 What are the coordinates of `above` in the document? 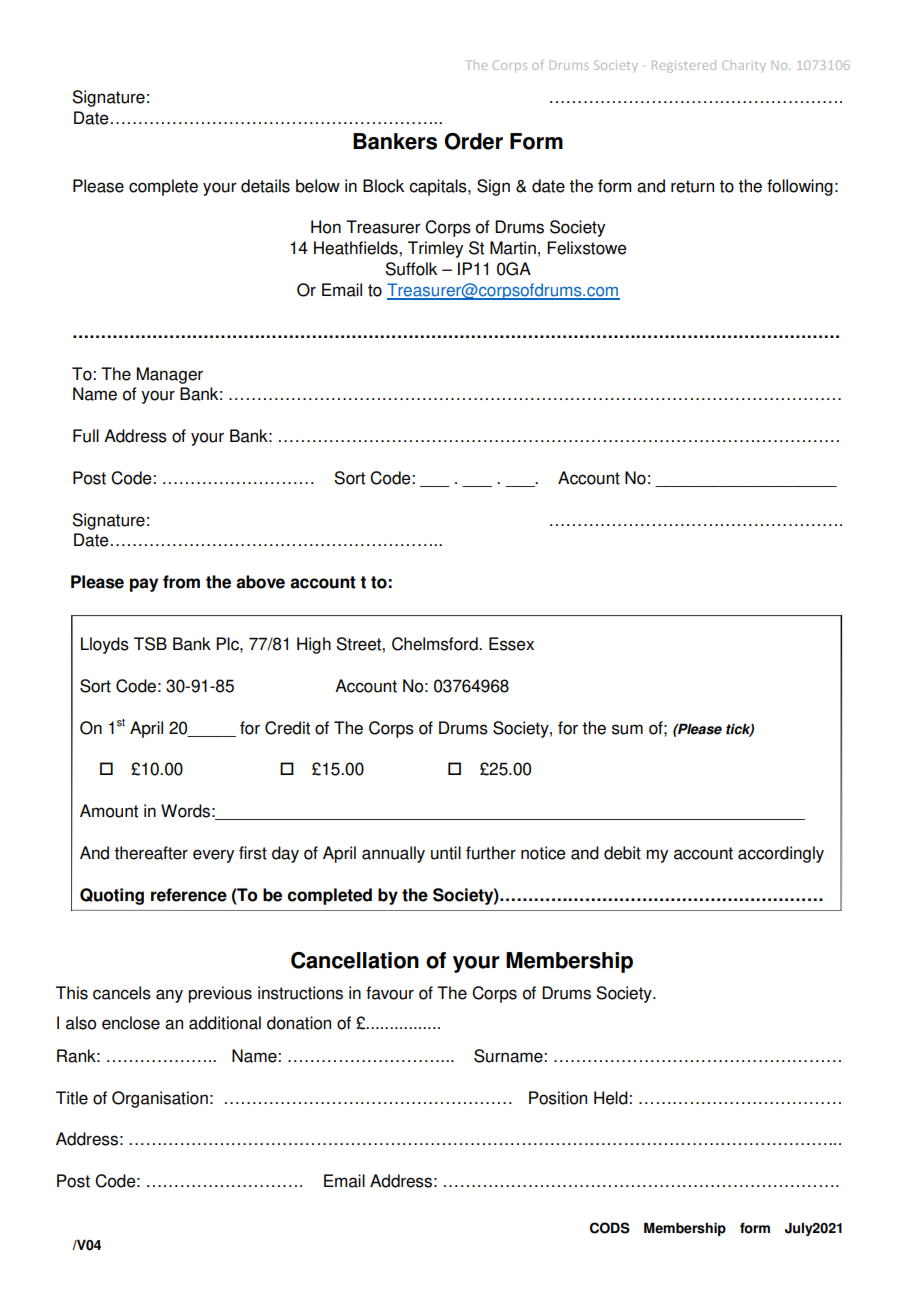 It's located at (260, 582).
